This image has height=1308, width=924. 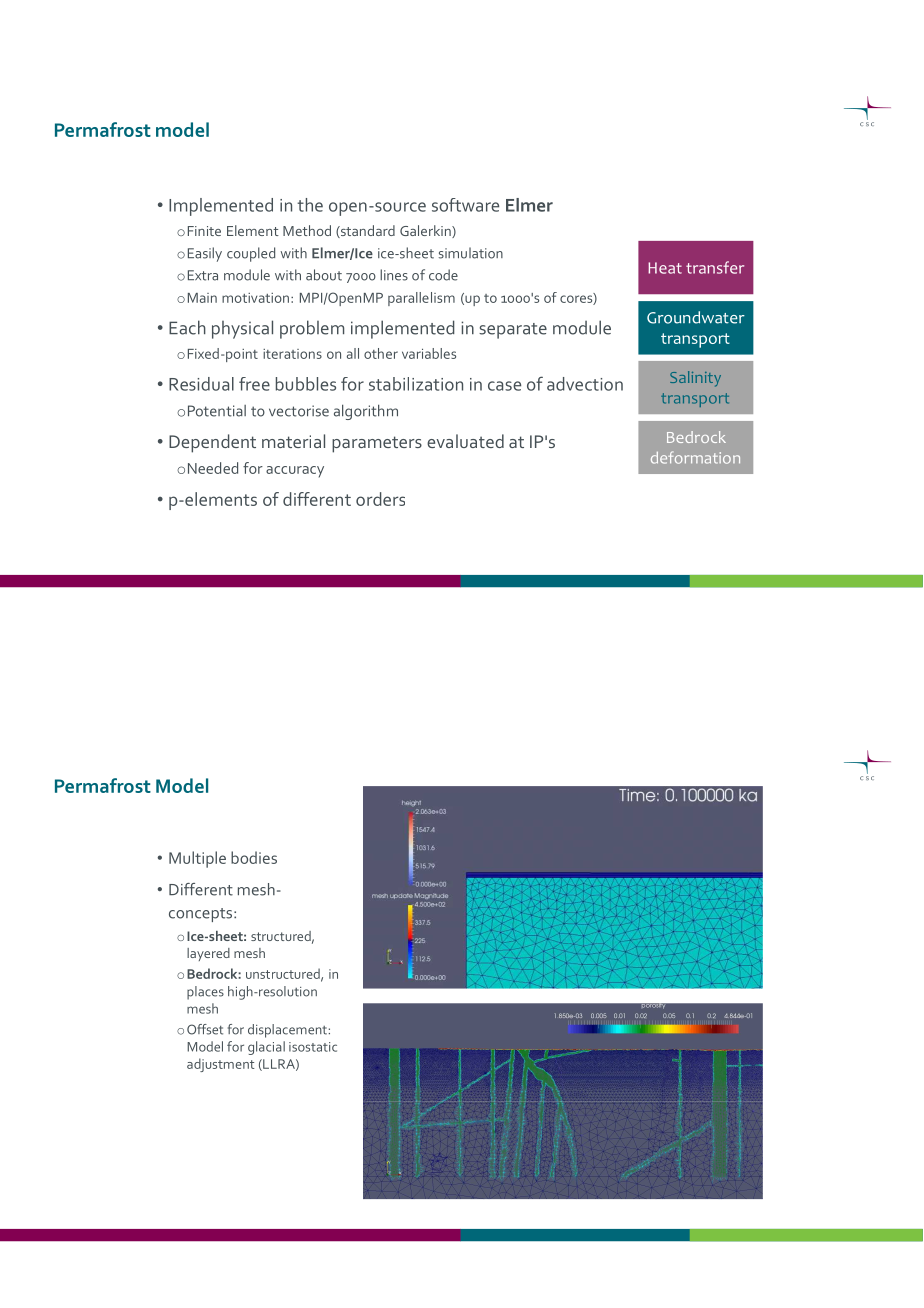 What do you see at coordinates (380, 499) in the image?
I see `orders` at bounding box center [380, 499].
